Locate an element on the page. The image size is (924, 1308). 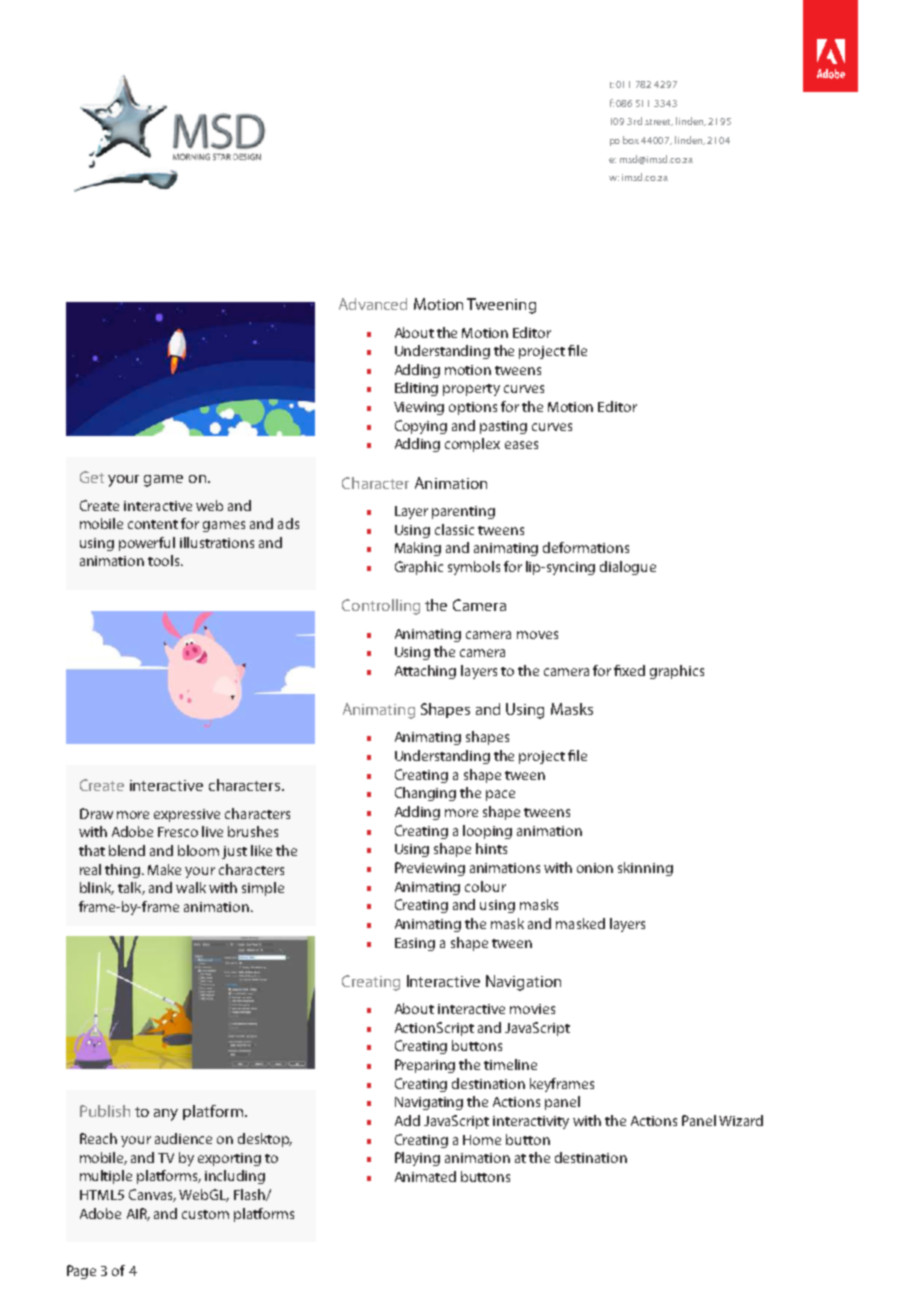
Make is located at coordinates (164, 869).
